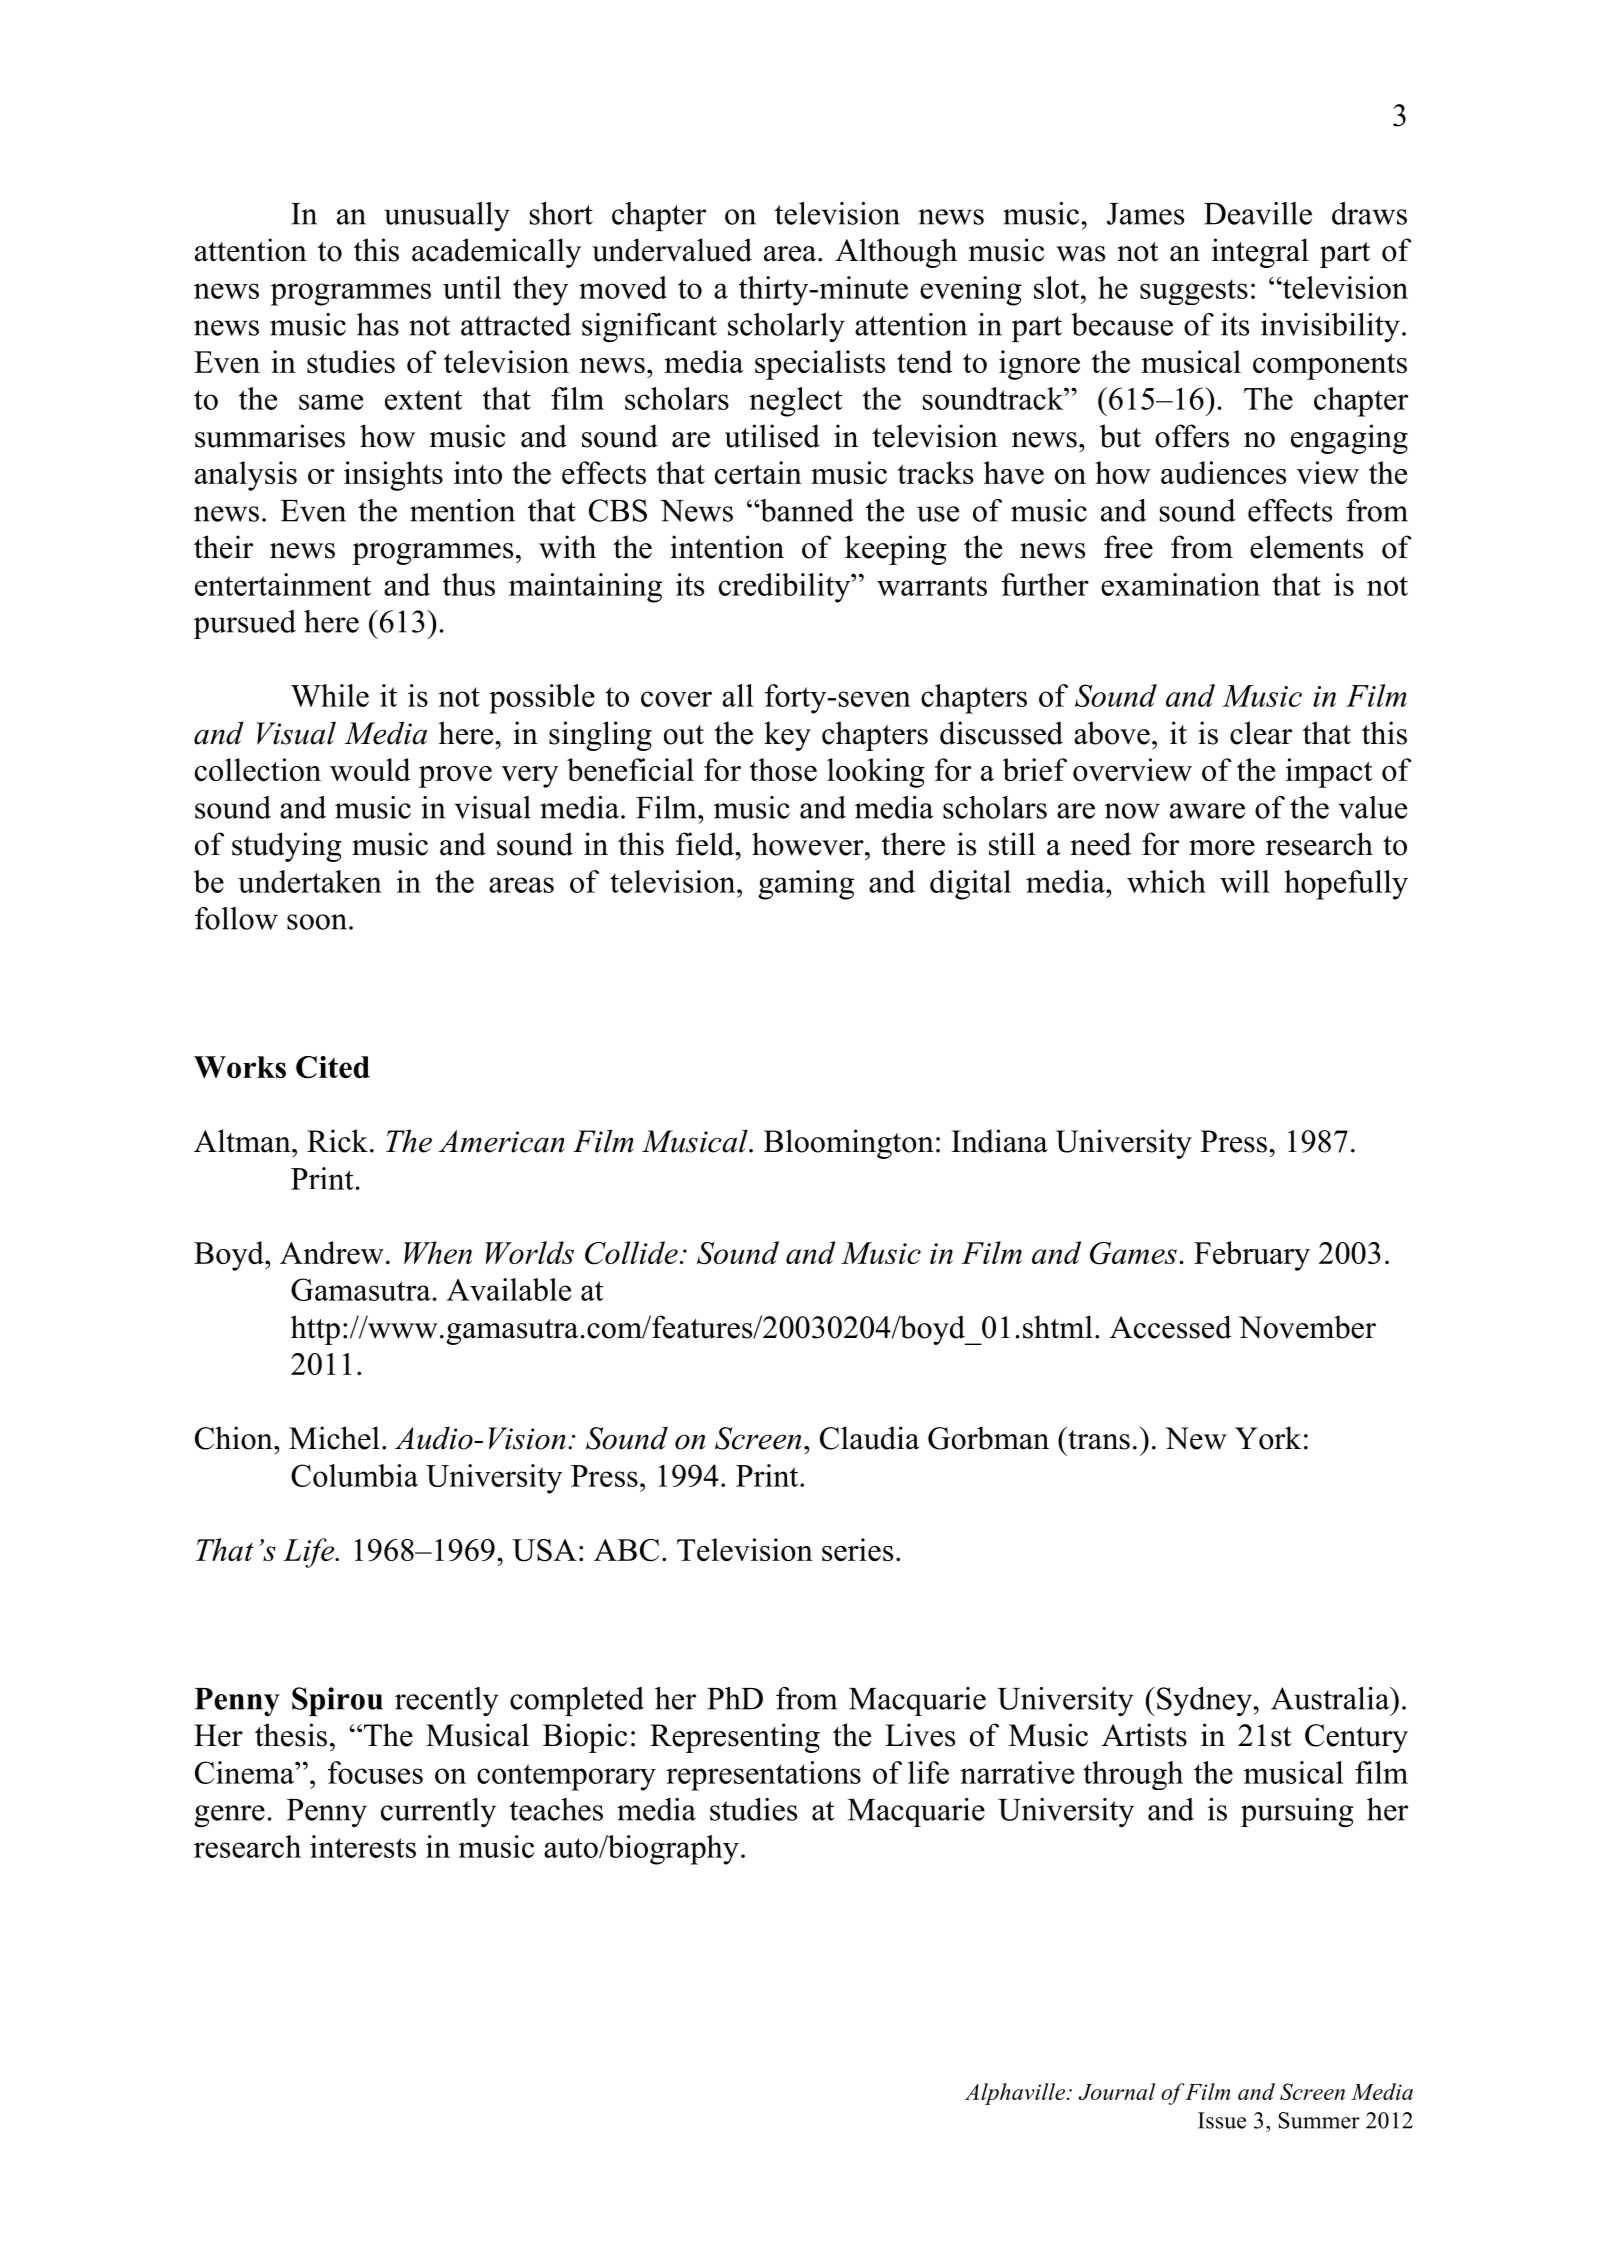 This page has width=1601, height=2265. Describe the element at coordinates (1015, 2094) in the page. I see `Alphaville` at that location.
